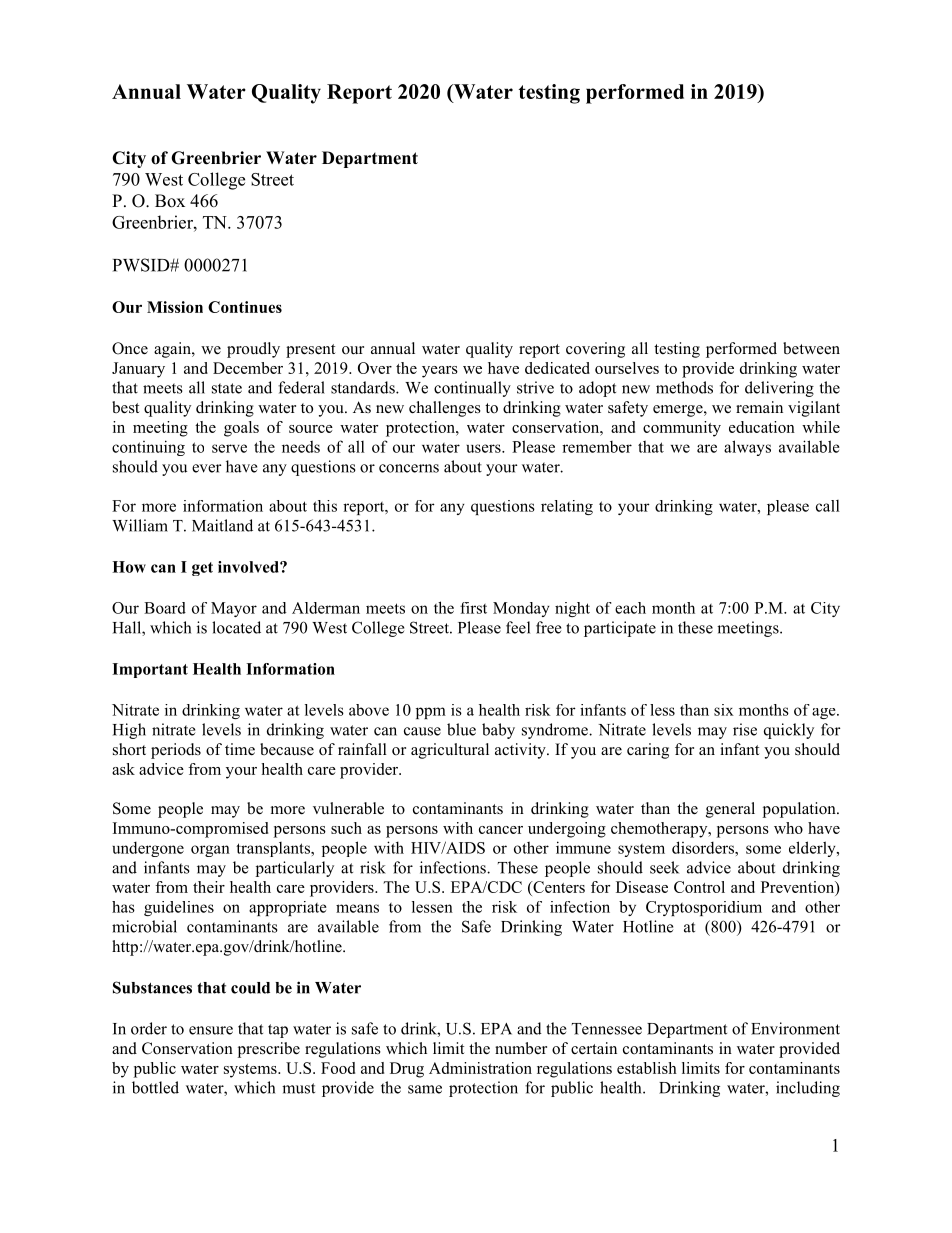 This screenshot has height=1233, width=952. I want to click on between, so click(811, 348).
